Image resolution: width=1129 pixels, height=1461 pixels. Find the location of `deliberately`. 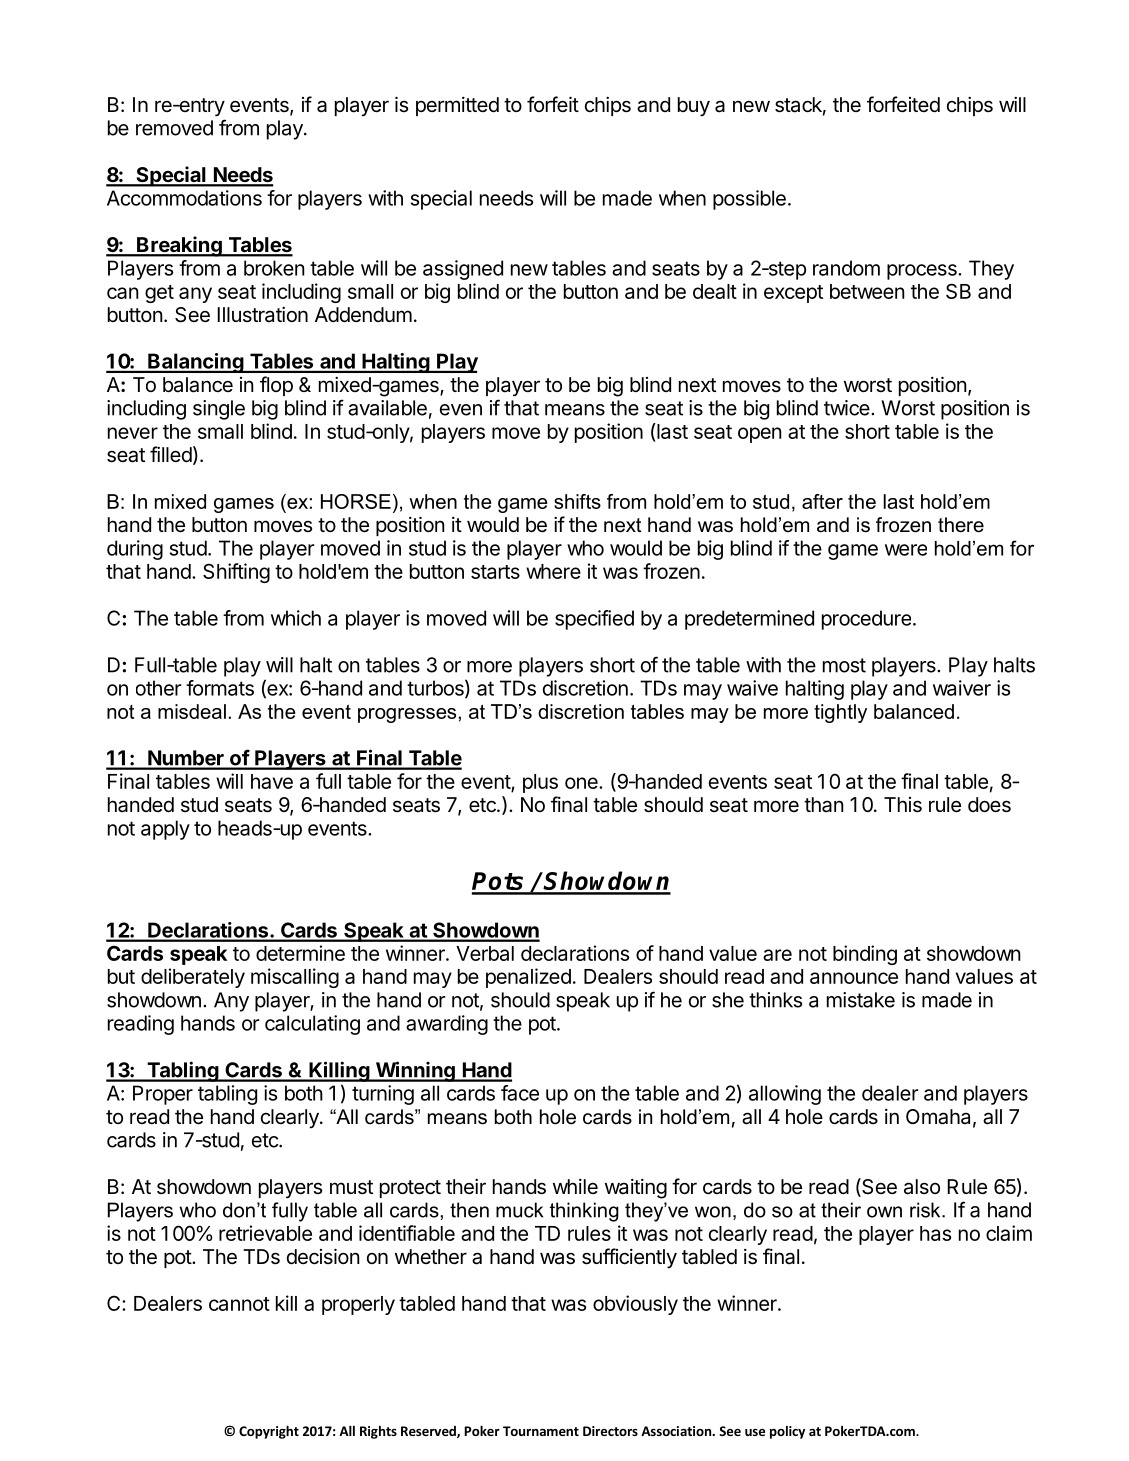

deliberately is located at coordinates (193, 978).
